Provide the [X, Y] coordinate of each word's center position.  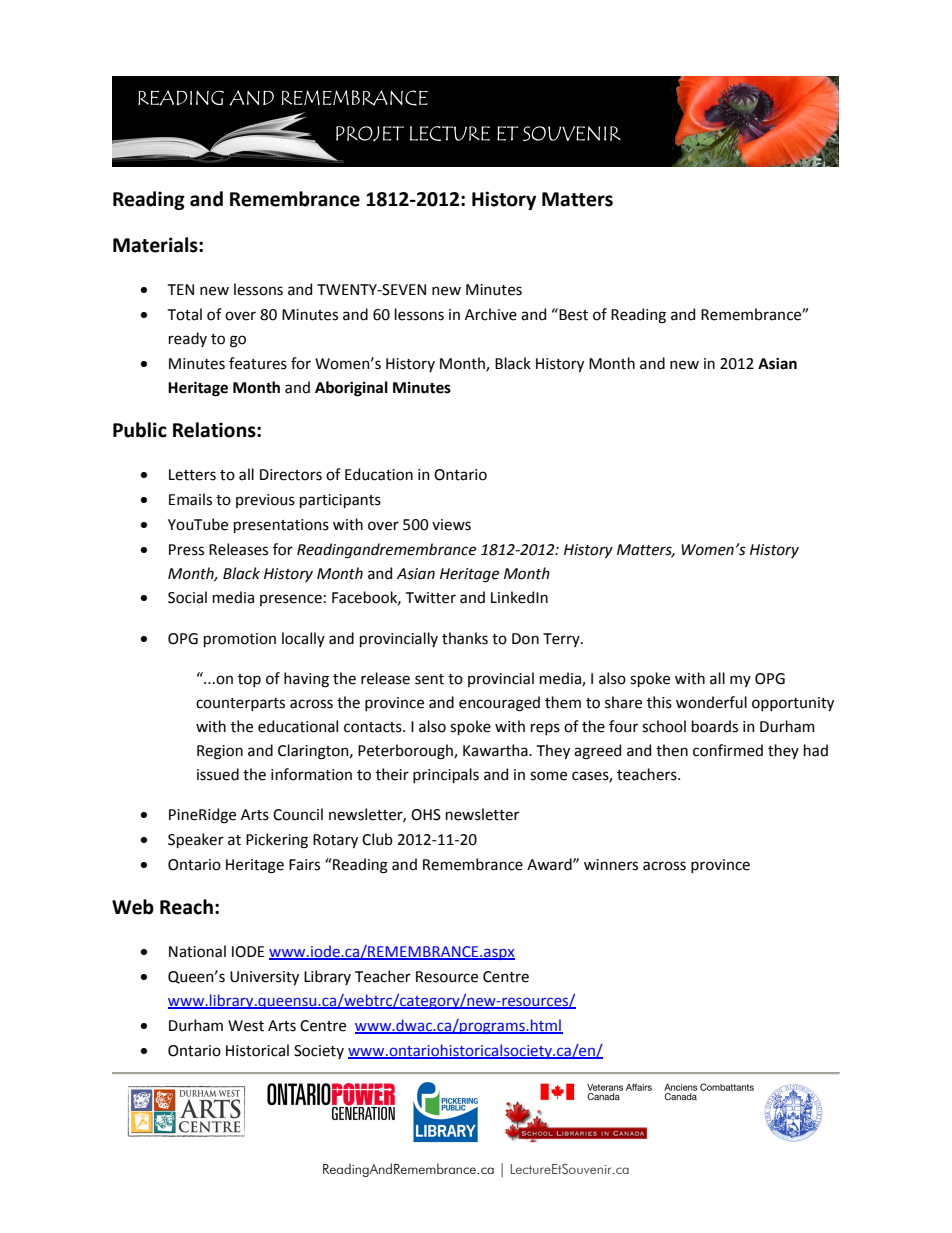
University [264, 978]
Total [185, 314]
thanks [465, 638]
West [246, 1026]
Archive [491, 314]
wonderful [711, 702]
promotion [240, 640]
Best [572, 314]
